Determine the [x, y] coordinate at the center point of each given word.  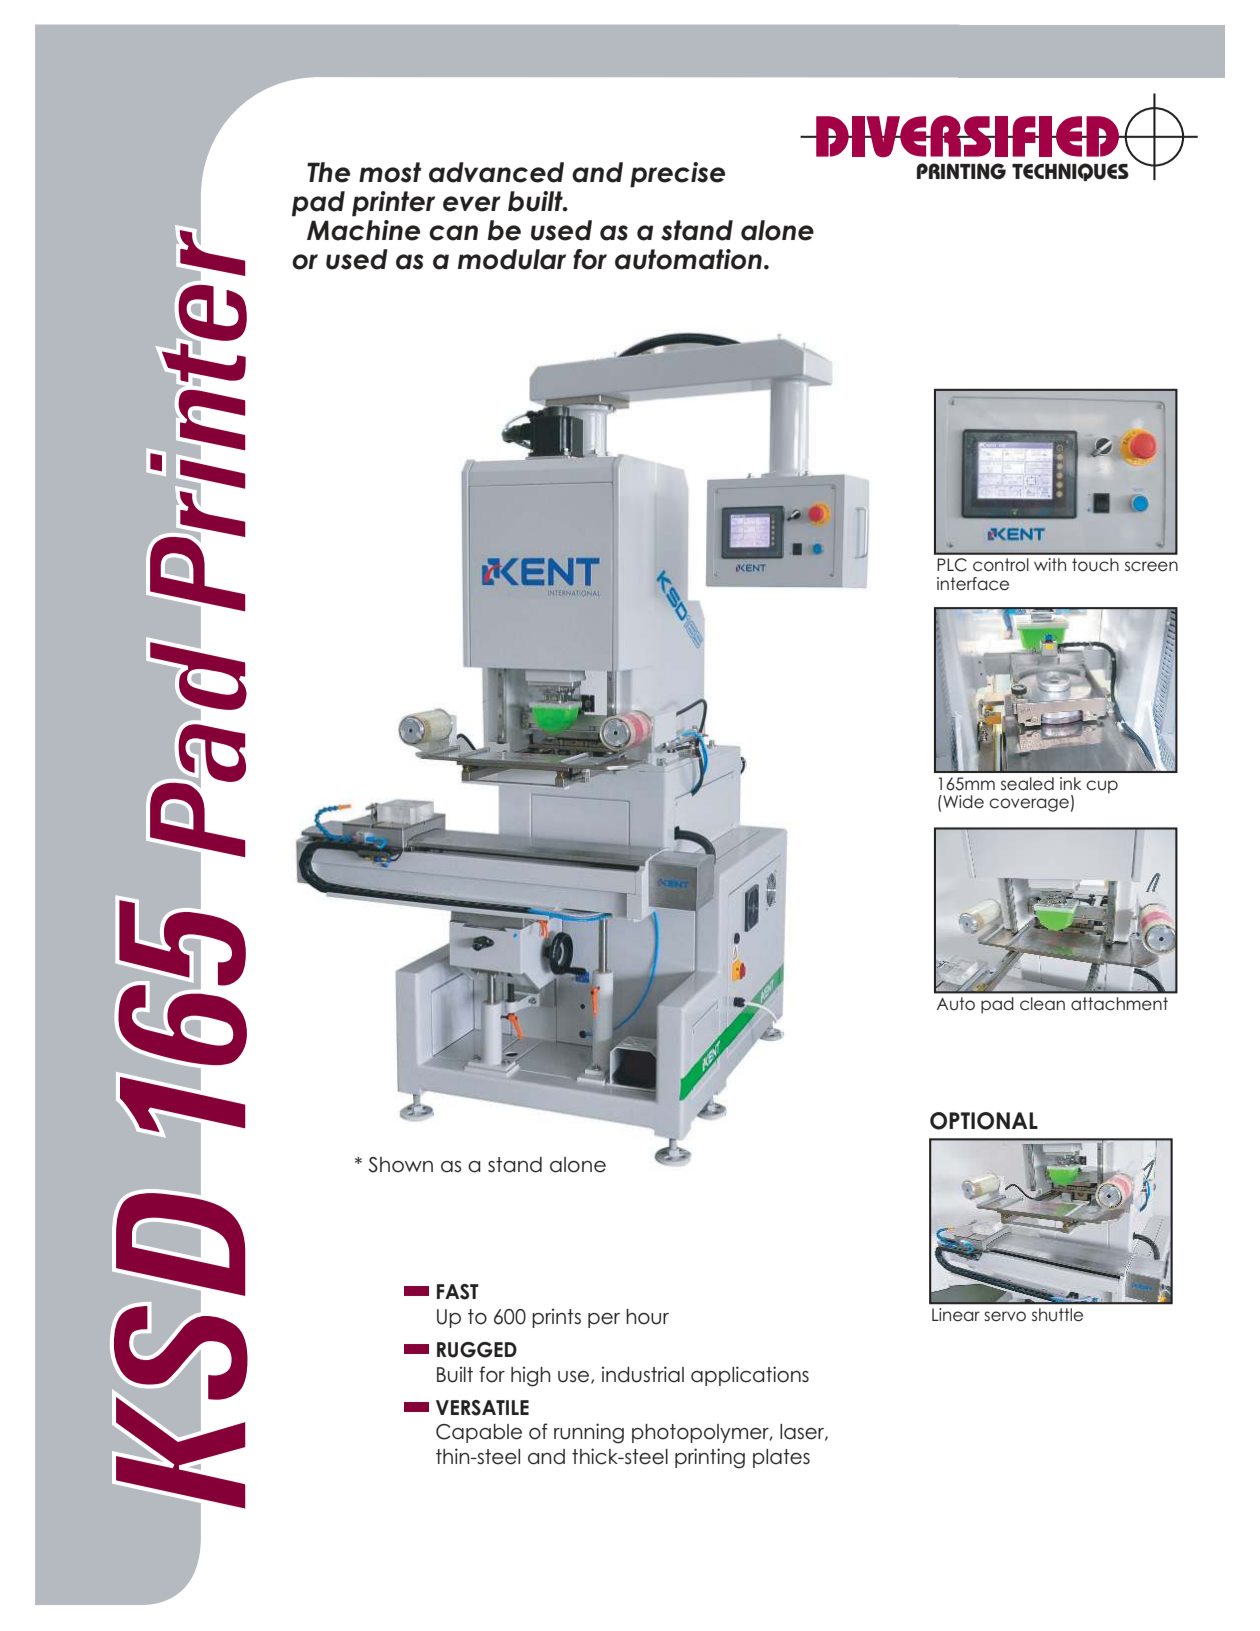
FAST [458, 1292]
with [1050, 564]
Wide [962, 801]
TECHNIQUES [1070, 172]
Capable [479, 1433]
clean [1042, 1003]
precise [677, 175]
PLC [952, 565]
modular [512, 259]
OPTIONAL [984, 1121]
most [390, 172]
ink [1070, 783]
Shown [400, 1165]
